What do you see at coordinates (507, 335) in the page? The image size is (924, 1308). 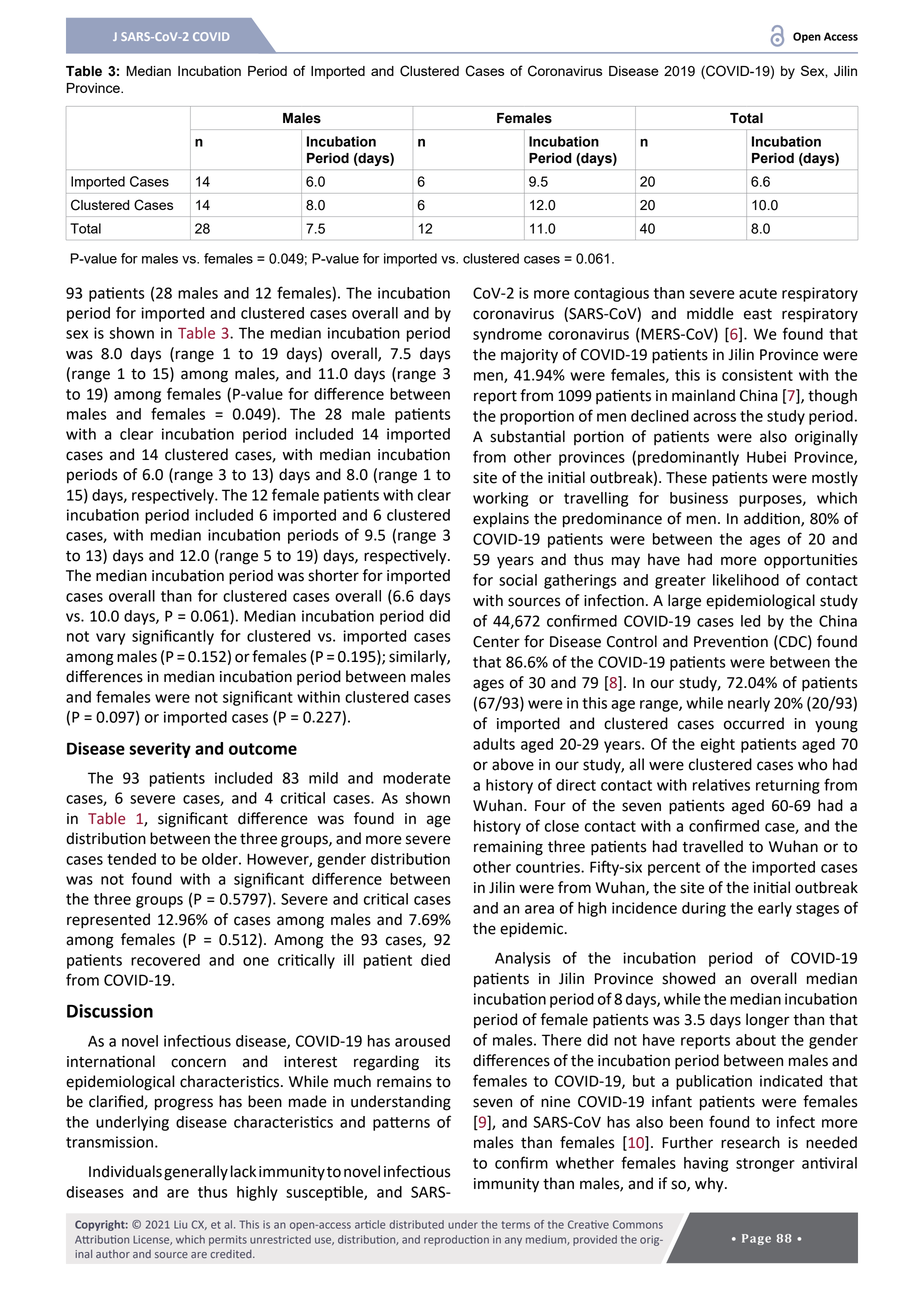 I see `syndrome` at bounding box center [507, 335].
